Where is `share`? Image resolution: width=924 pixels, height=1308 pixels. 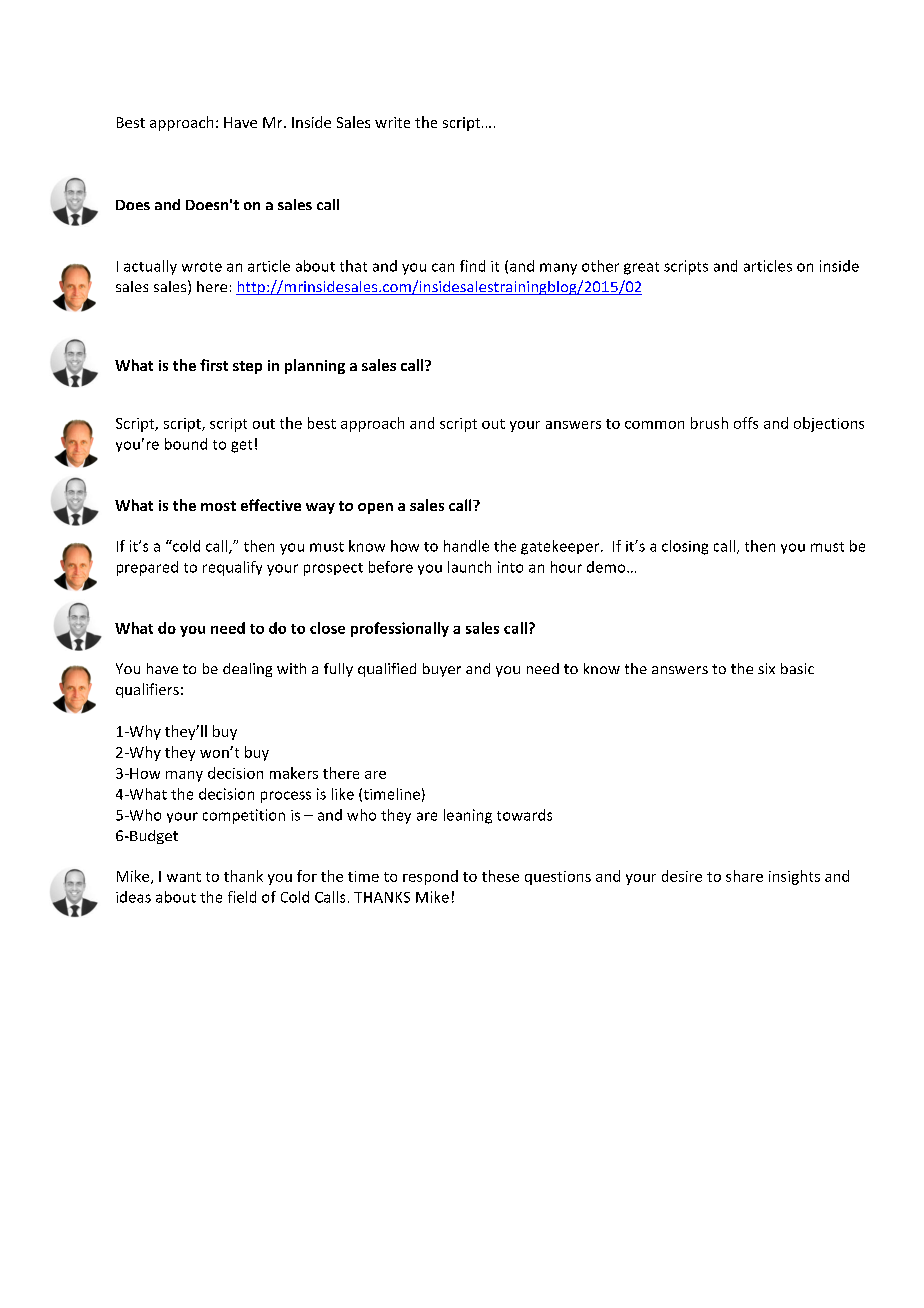
share is located at coordinates (744, 876).
